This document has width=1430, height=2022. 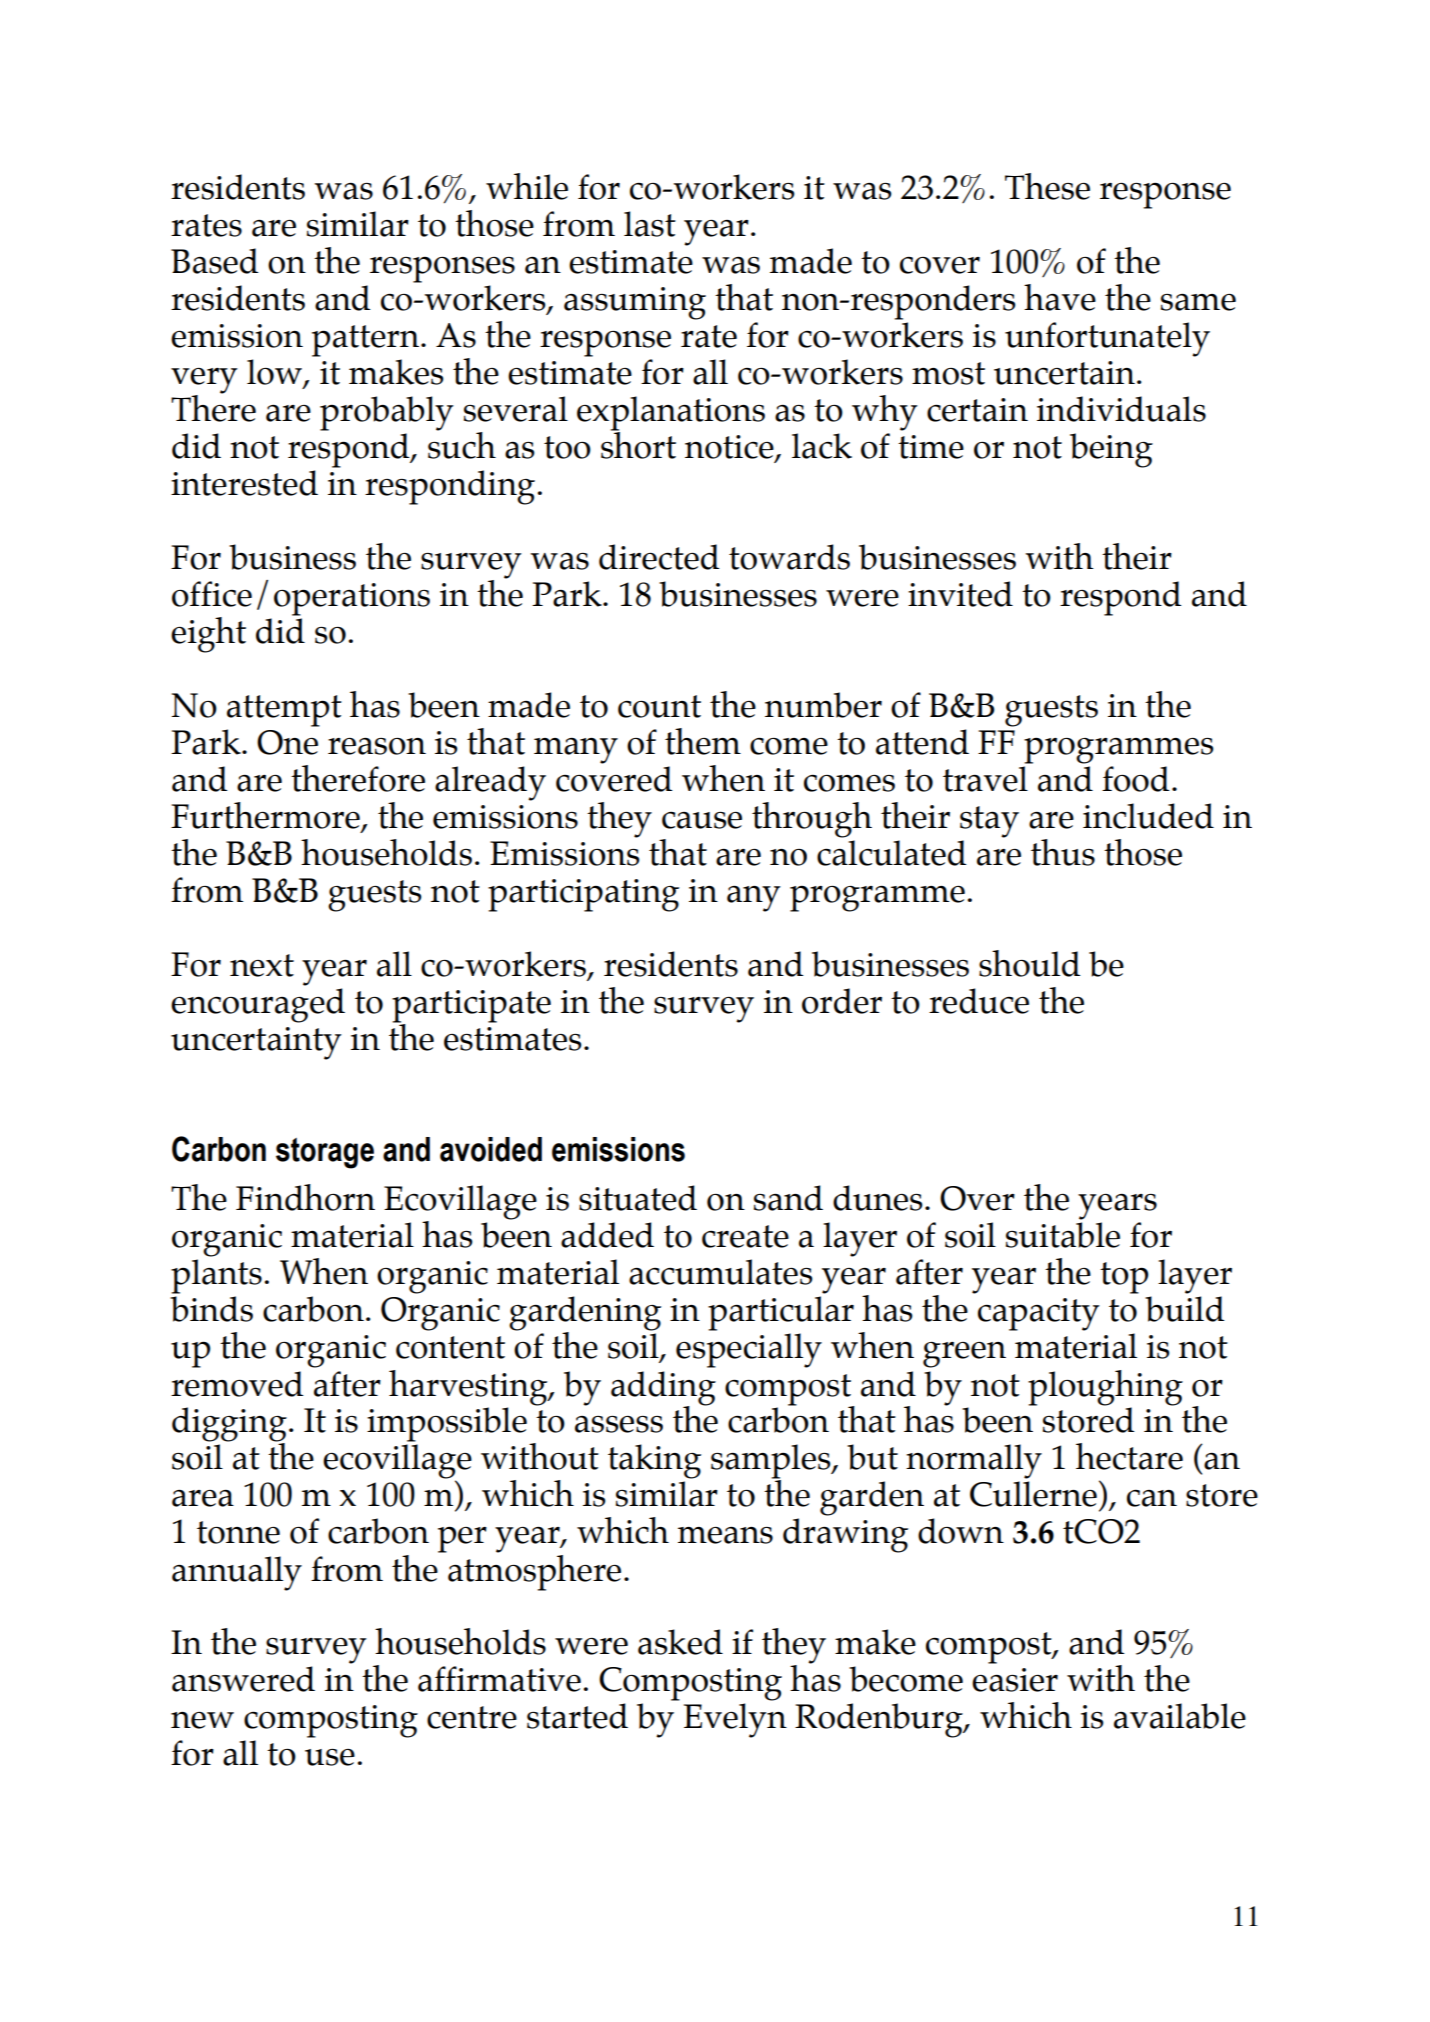 I want to click on participating, so click(x=583, y=895).
